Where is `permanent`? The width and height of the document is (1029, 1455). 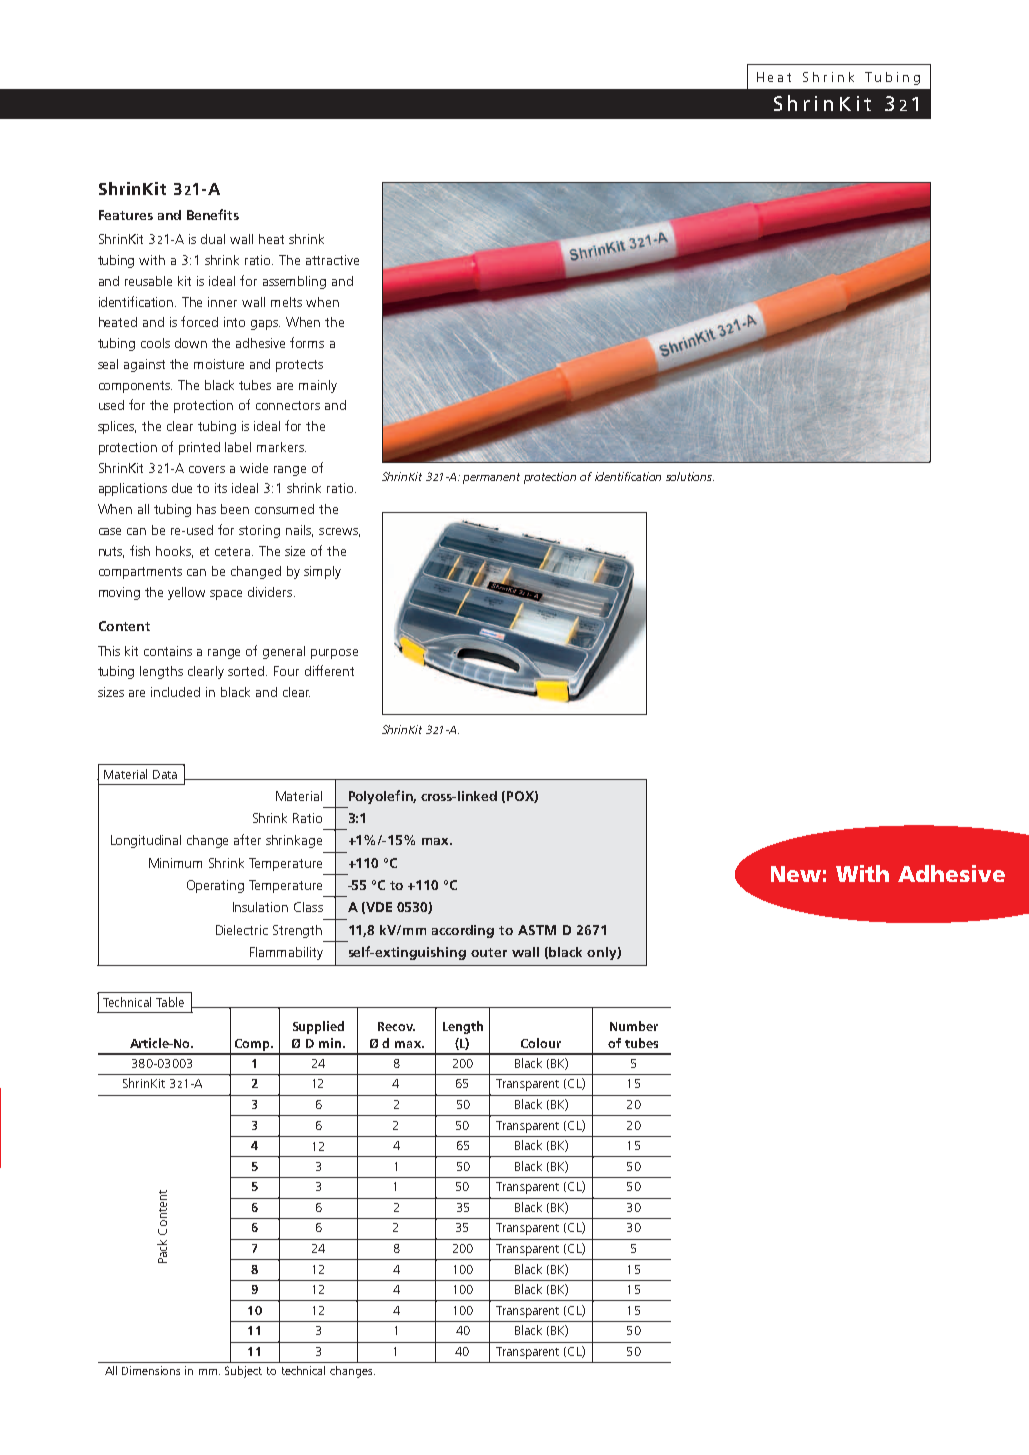 permanent is located at coordinates (491, 478).
